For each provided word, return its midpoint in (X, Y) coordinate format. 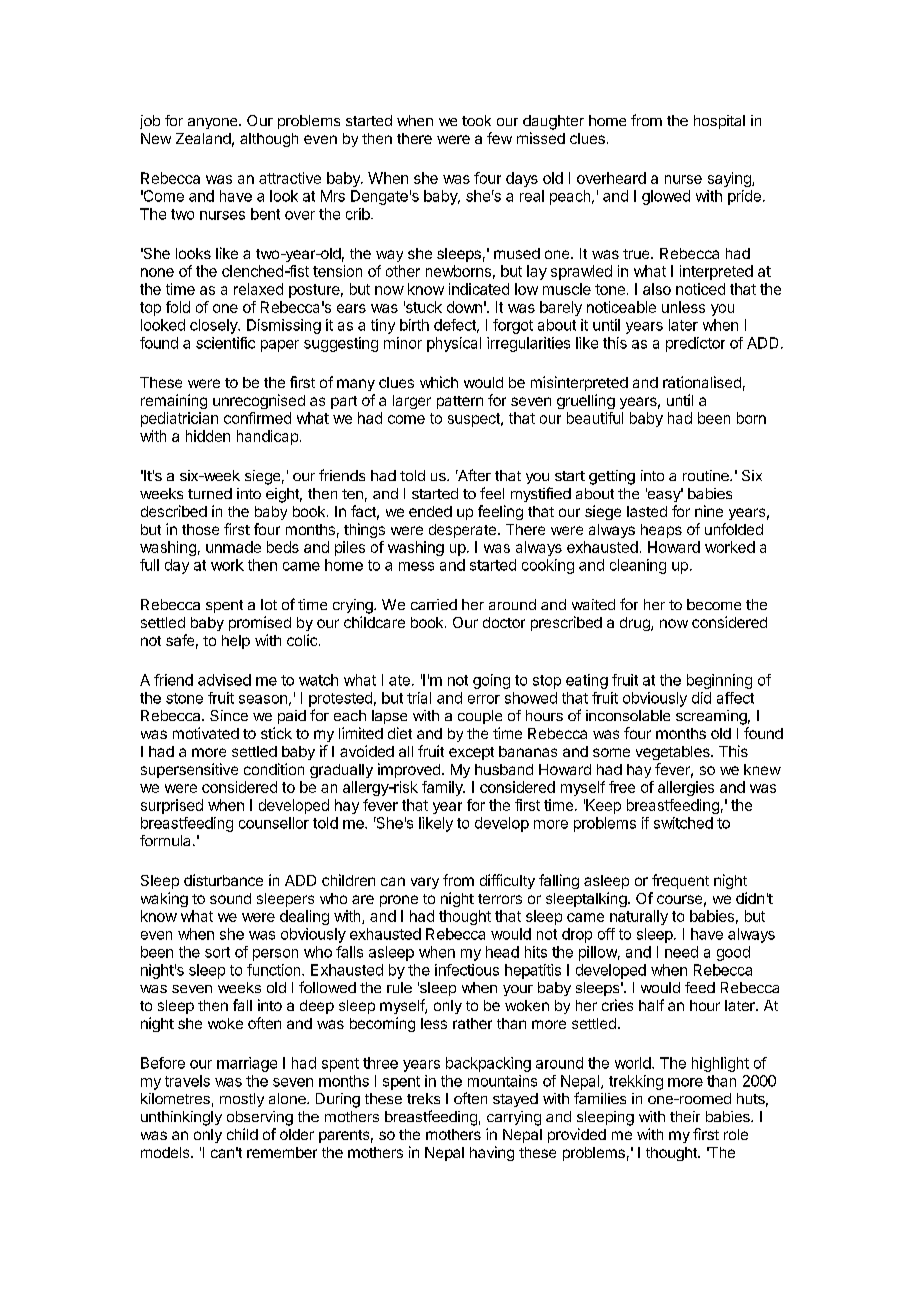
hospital (719, 122)
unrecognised (259, 401)
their (685, 1116)
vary (425, 883)
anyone (214, 123)
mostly (242, 1100)
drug (636, 624)
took (476, 120)
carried (434, 604)
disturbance (223, 880)
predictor (695, 344)
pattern (460, 402)
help (236, 642)
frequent (680, 881)
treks (423, 1098)
